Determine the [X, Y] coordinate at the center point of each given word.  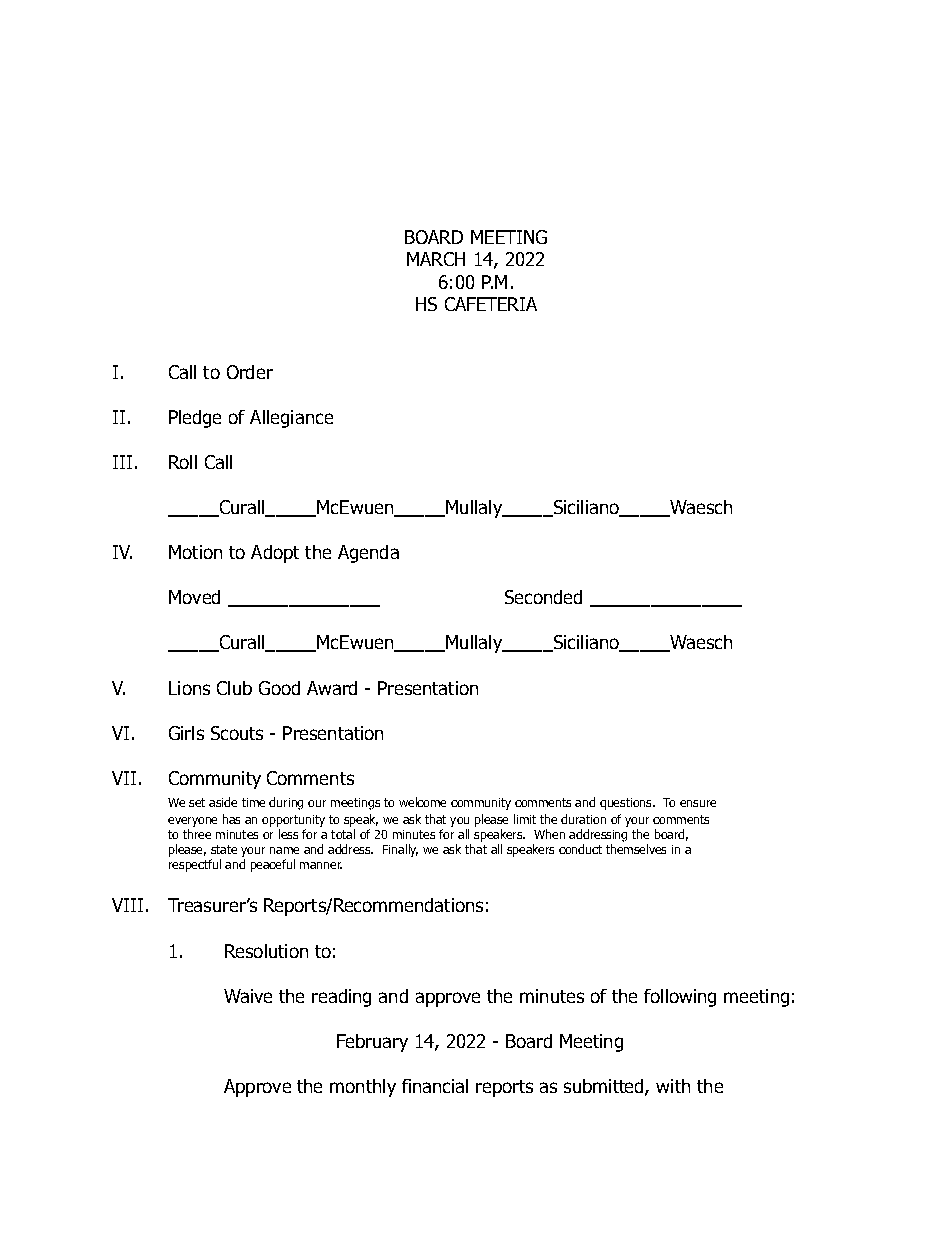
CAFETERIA [491, 304]
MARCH [436, 259]
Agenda [368, 554]
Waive [248, 996]
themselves [636, 849]
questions [627, 804]
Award [332, 688]
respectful [195, 865]
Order [250, 372]
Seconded [543, 597]
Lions [189, 688]
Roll [183, 462]
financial [435, 1086]
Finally [400, 850]
